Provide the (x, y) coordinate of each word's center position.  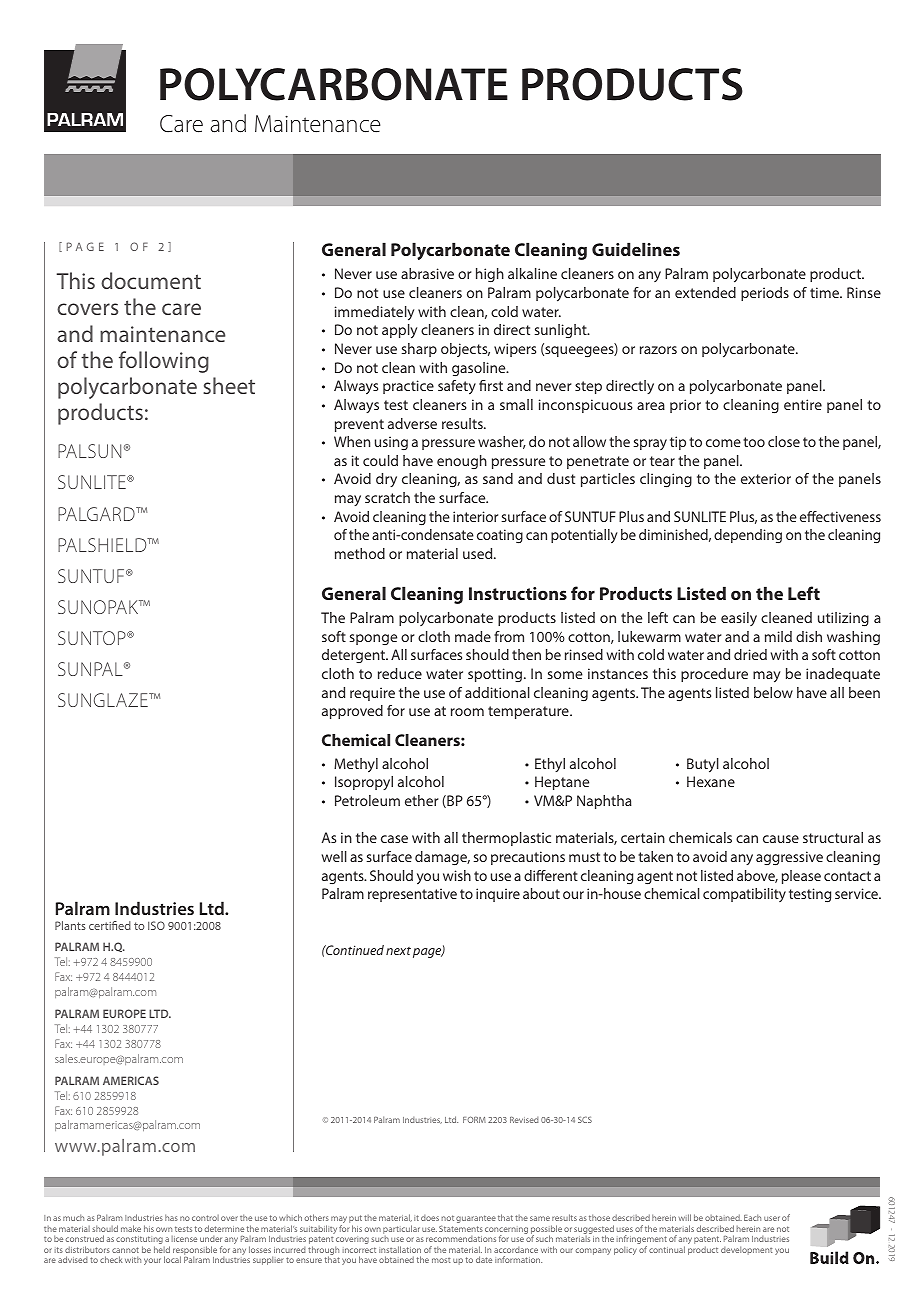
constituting (139, 1241)
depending (748, 536)
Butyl (703, 765)
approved (352, 712)
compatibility (744, 895)
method (360, 553)
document (151, 280)
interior (475, 516)
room (467, 712)
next (398, 951)
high (490, 275)
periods (765, 294)
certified (110, 925)
